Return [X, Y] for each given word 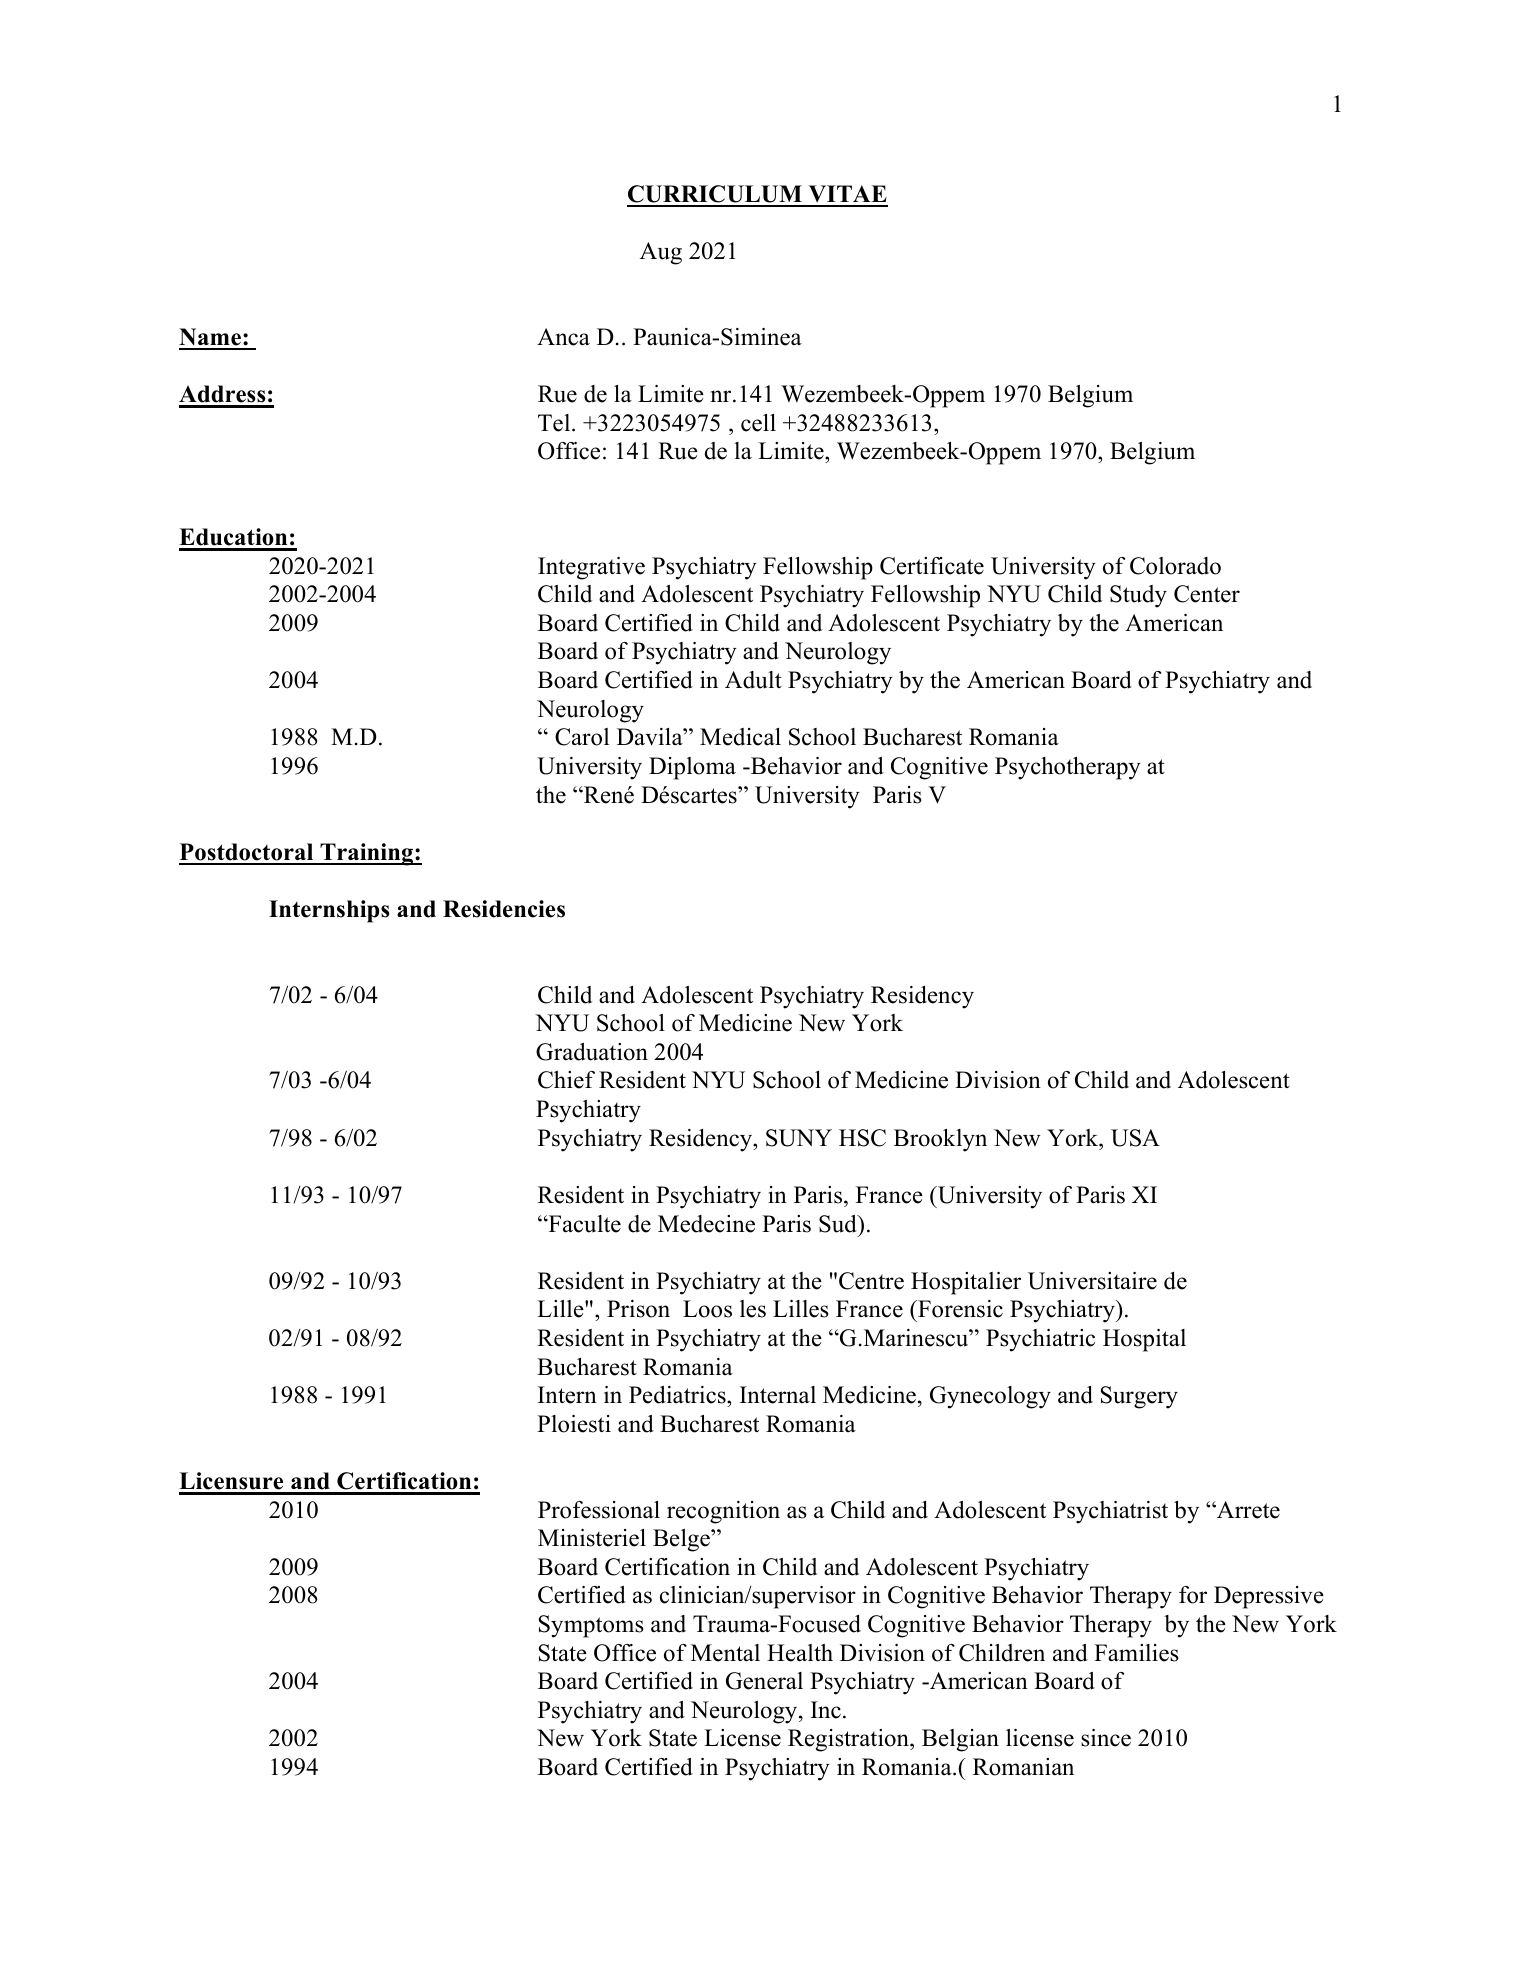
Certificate [932, 566]
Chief [566, 1080]
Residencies [504, 909]
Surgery [1139, 1397]
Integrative [591, 568]
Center [1207, 594]
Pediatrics [678, 1395]
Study [1138, 596]
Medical [740, 737]
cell [758, 423]
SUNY [799, 1138]
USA [1135, 1138]
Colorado [1175, 566]
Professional [599, 1510]
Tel [555, 423]
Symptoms [591, 1626]
